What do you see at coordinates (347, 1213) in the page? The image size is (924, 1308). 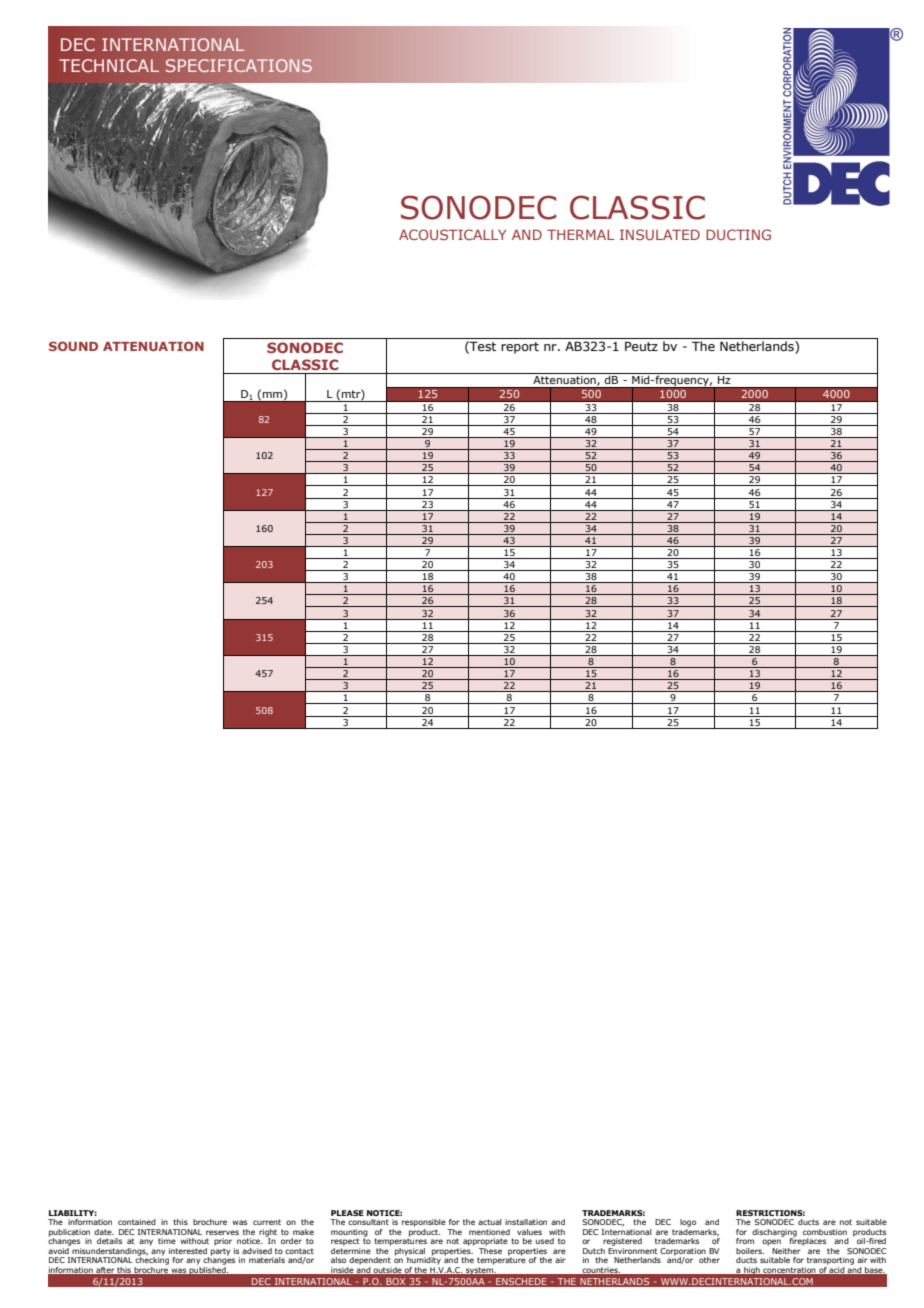 I see `PLEASE` at bounding box center [347, 1213].
